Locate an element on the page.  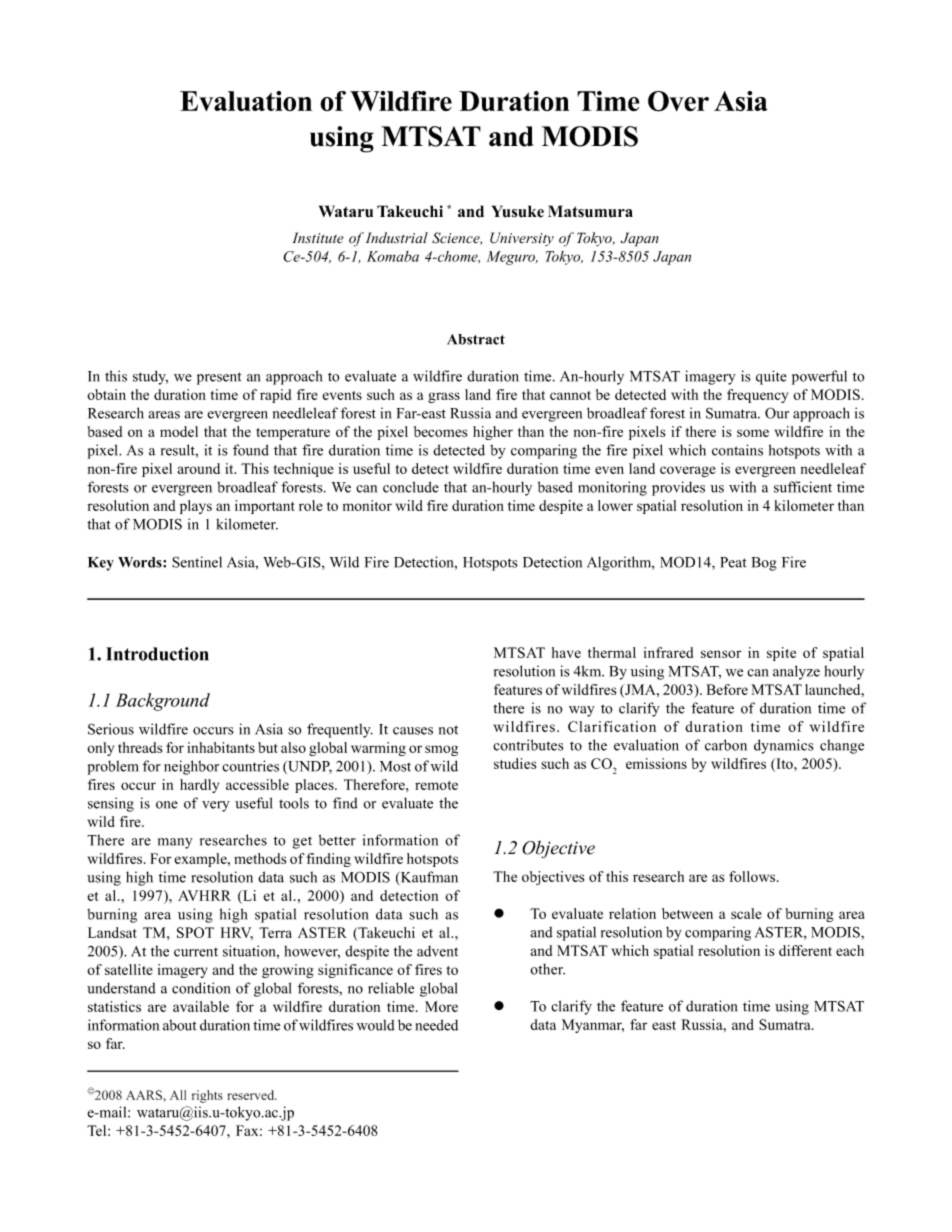
hardly is located at coordinates (199, 786).
